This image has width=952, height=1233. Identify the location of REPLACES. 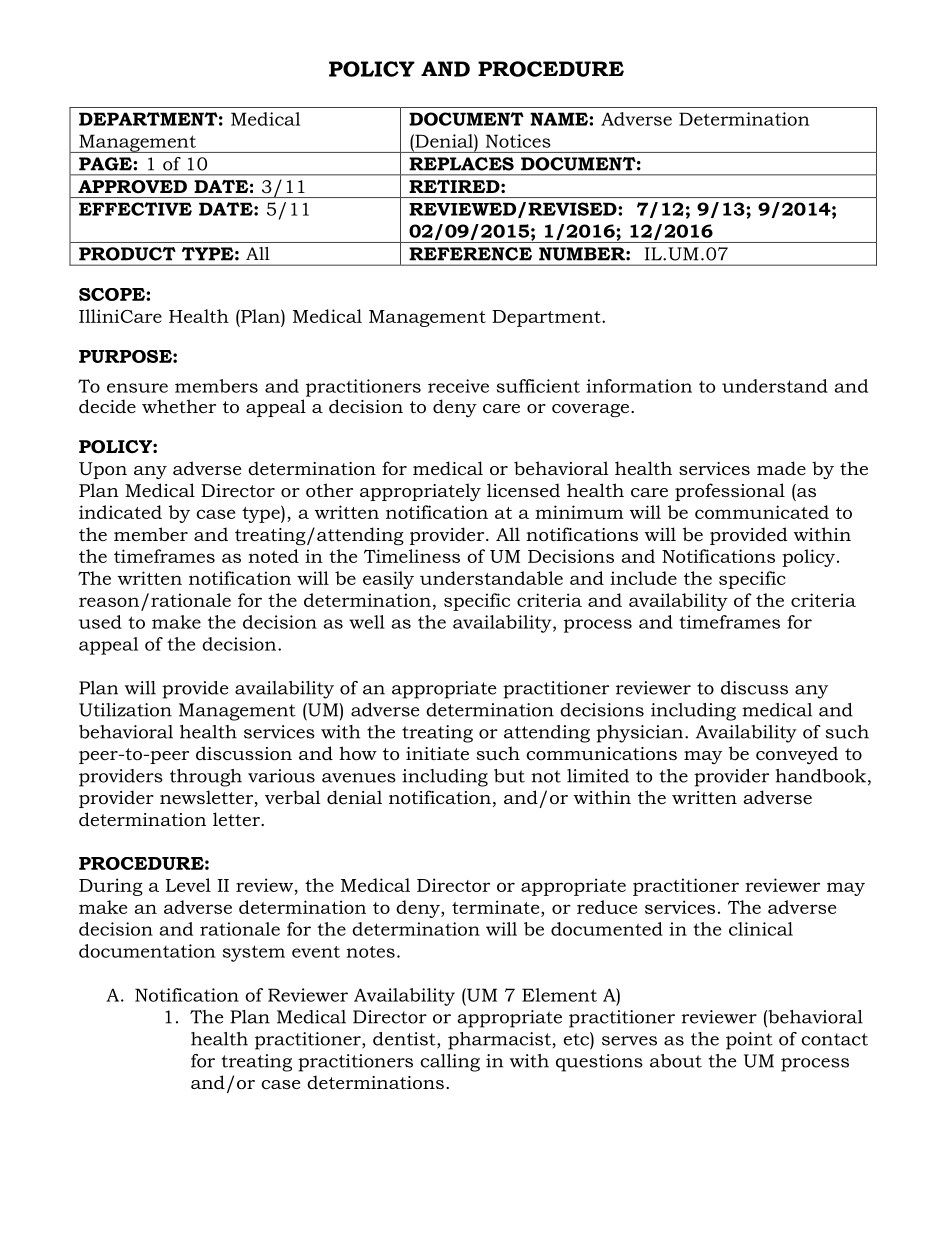
(461, 164).
